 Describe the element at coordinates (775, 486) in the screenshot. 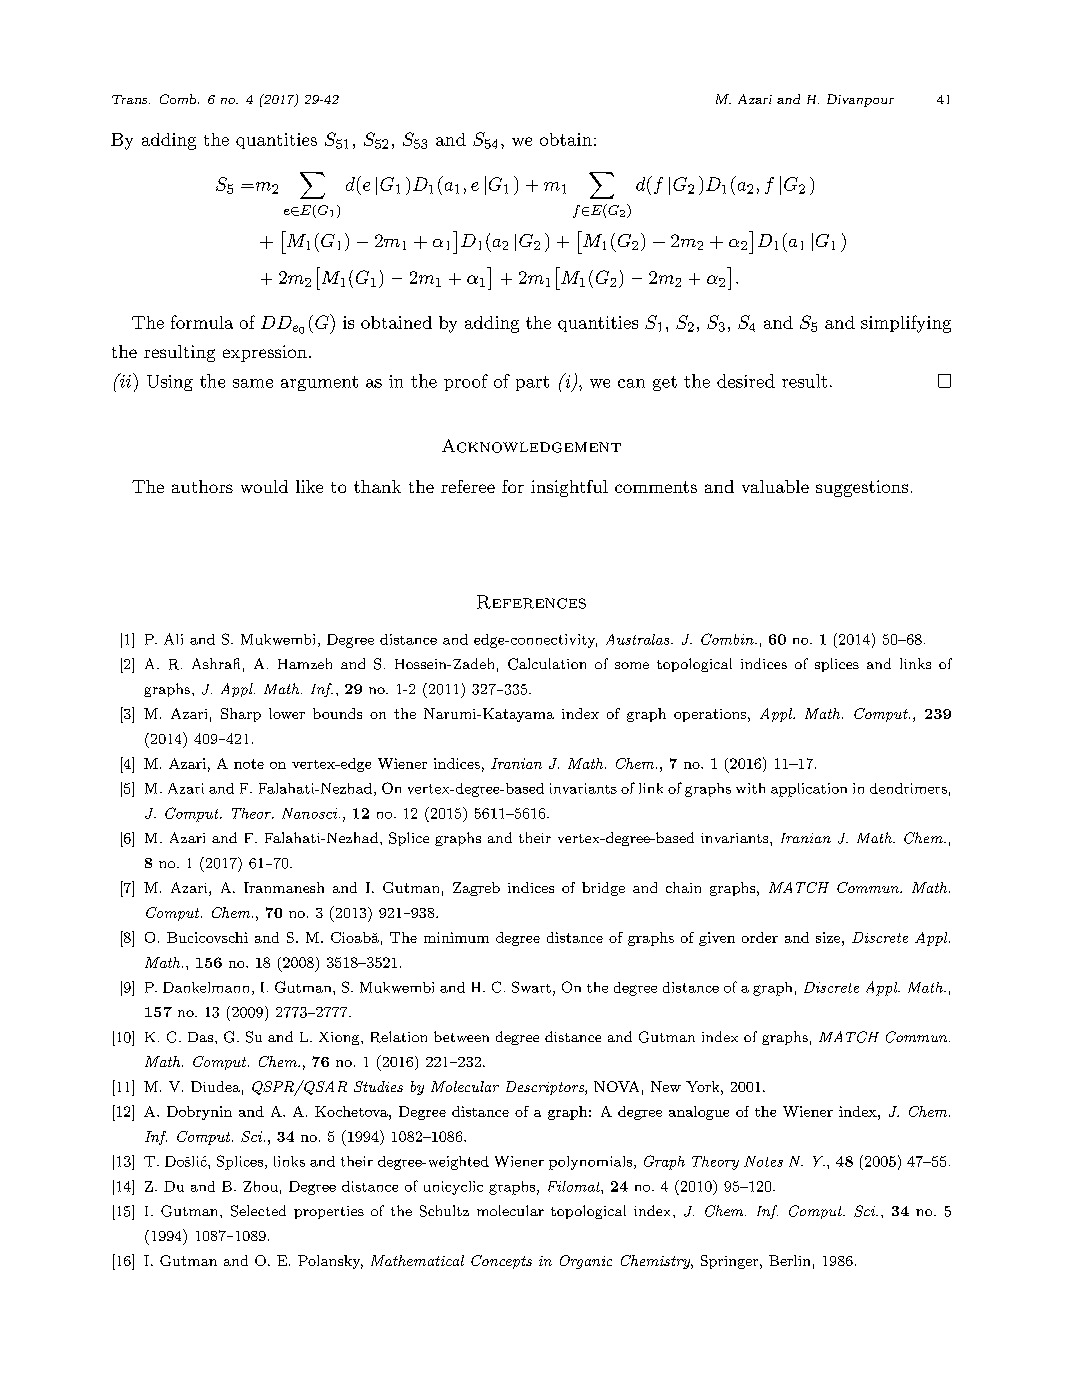

I see `valuable` at that location.
